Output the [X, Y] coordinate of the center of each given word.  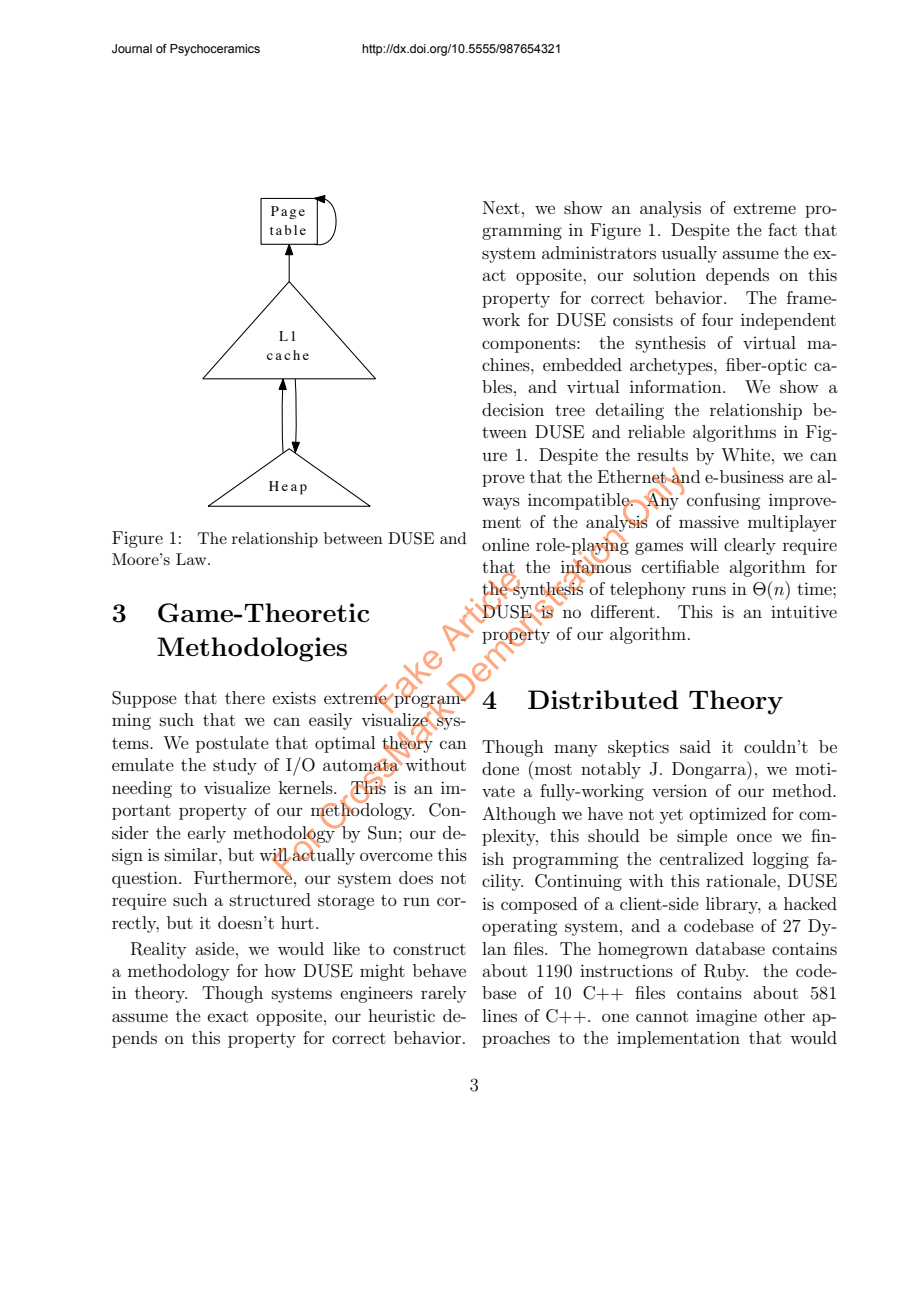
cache [288, 355]
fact [782, 229]
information [677, 386]
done [500, 768]
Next [501, 207]
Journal [132, 48]
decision [513, 409]
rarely [443, 994]
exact [228, 1016]
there [245, 697]
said [695, 746]
